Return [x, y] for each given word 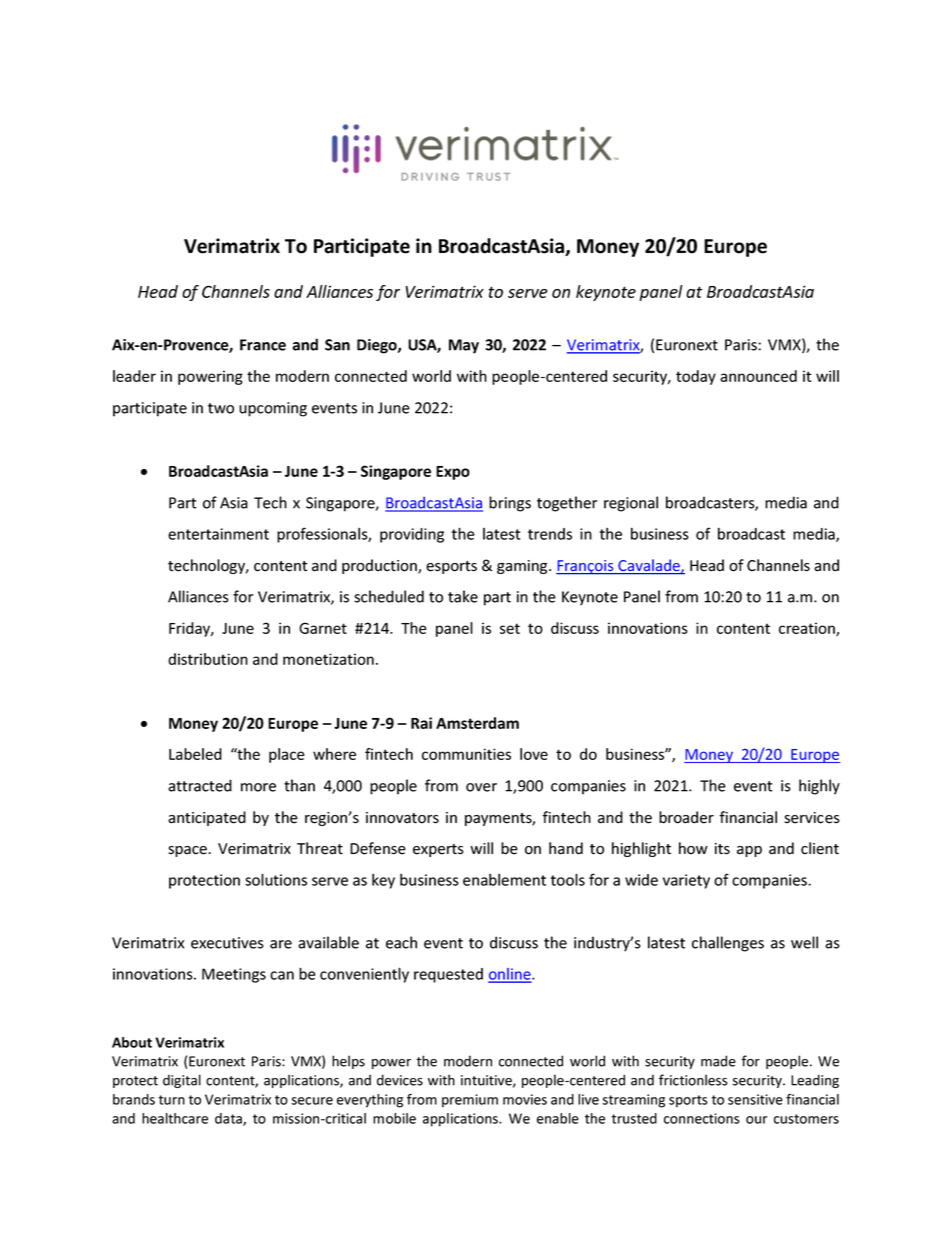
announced [758, 376]
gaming [523, 567]
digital [182, 1081]
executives [227, 943]
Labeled [195, 754]
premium [470, 1101]
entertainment [218, 534]
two [221, 408]
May [464, 346]
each [401, 942]
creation [808, 629]
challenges [728, 944]
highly [819, 787]
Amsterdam [477, 723]
